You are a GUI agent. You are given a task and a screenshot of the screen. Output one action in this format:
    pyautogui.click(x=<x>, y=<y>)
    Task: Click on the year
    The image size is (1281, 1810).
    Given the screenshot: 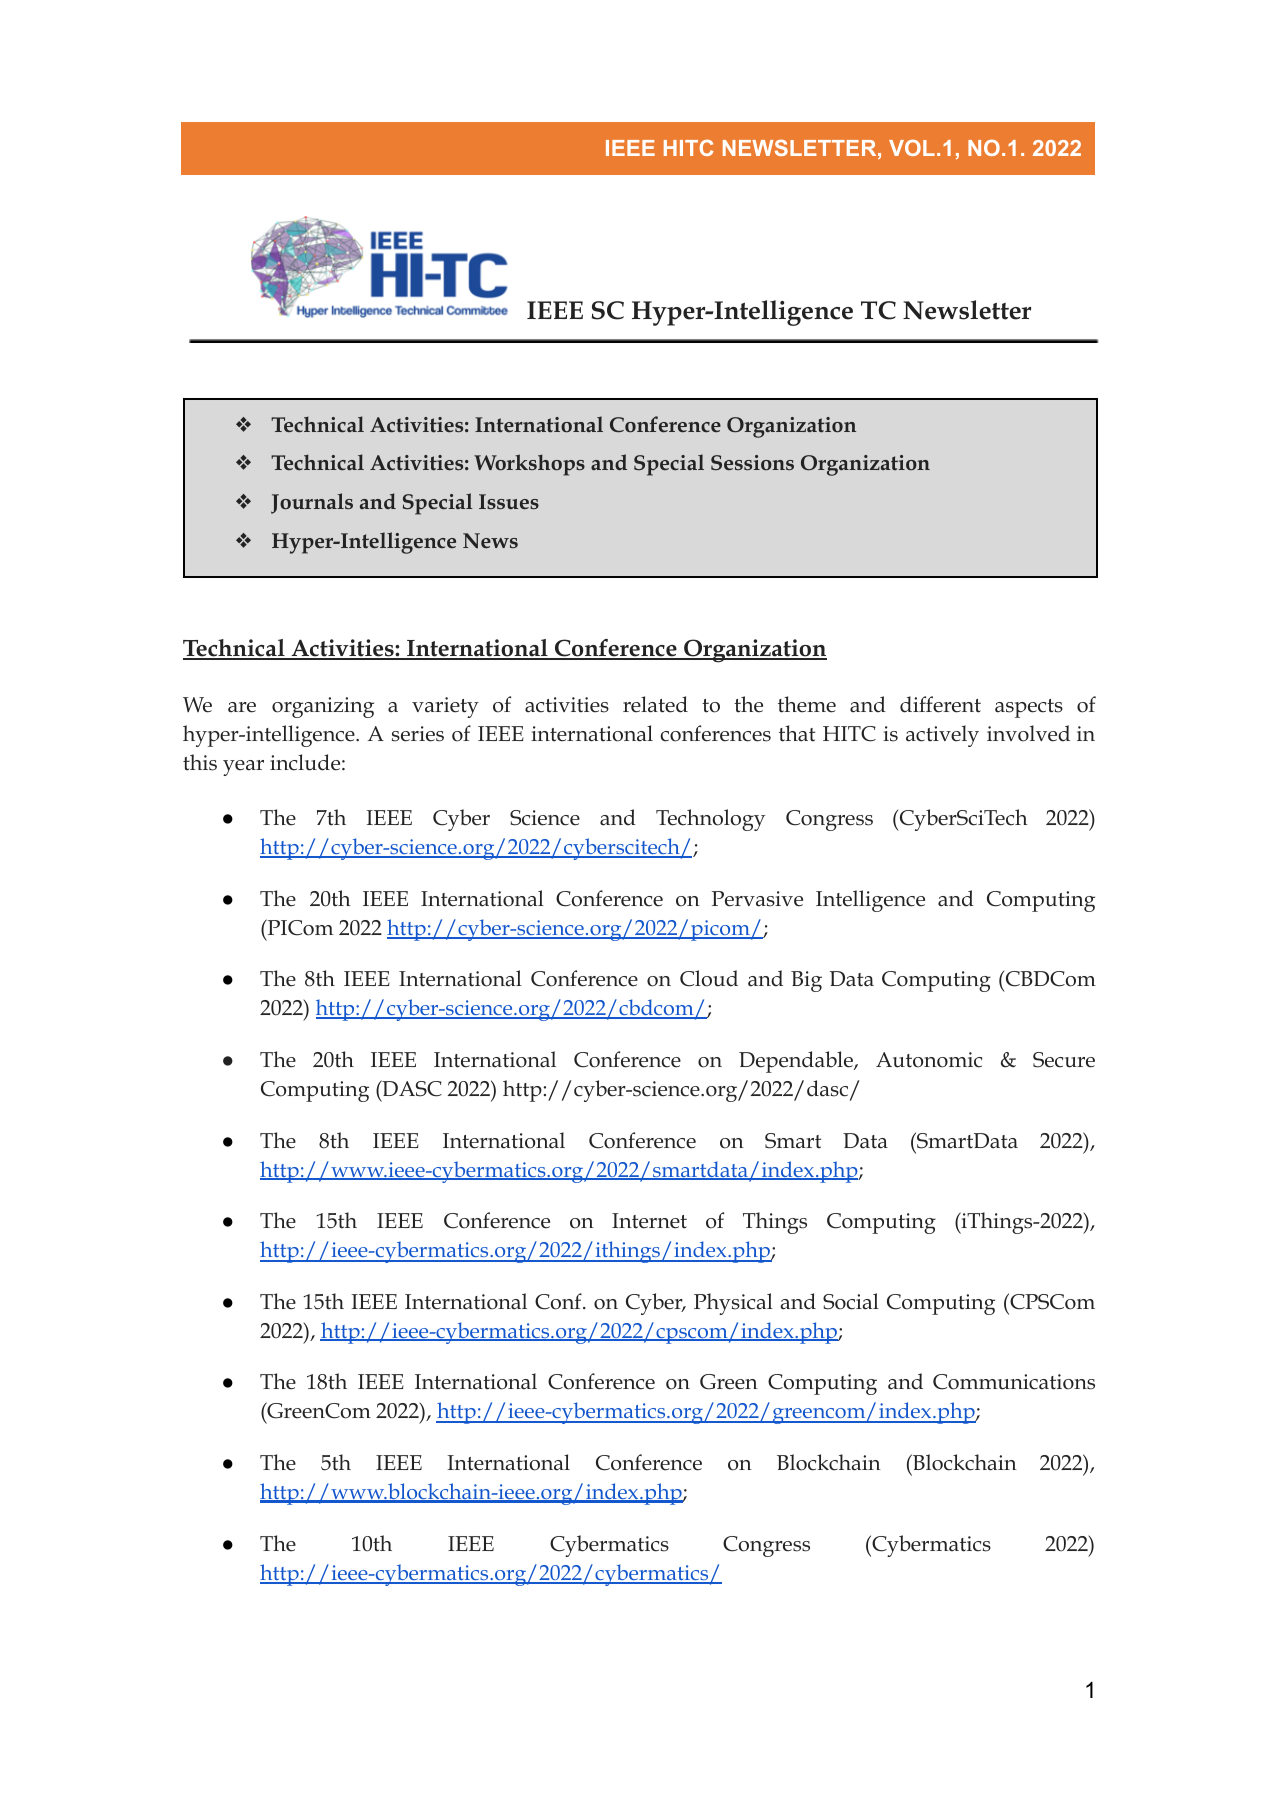 What is the action you would take?
    pyautogui.click(x=243, y=768)
